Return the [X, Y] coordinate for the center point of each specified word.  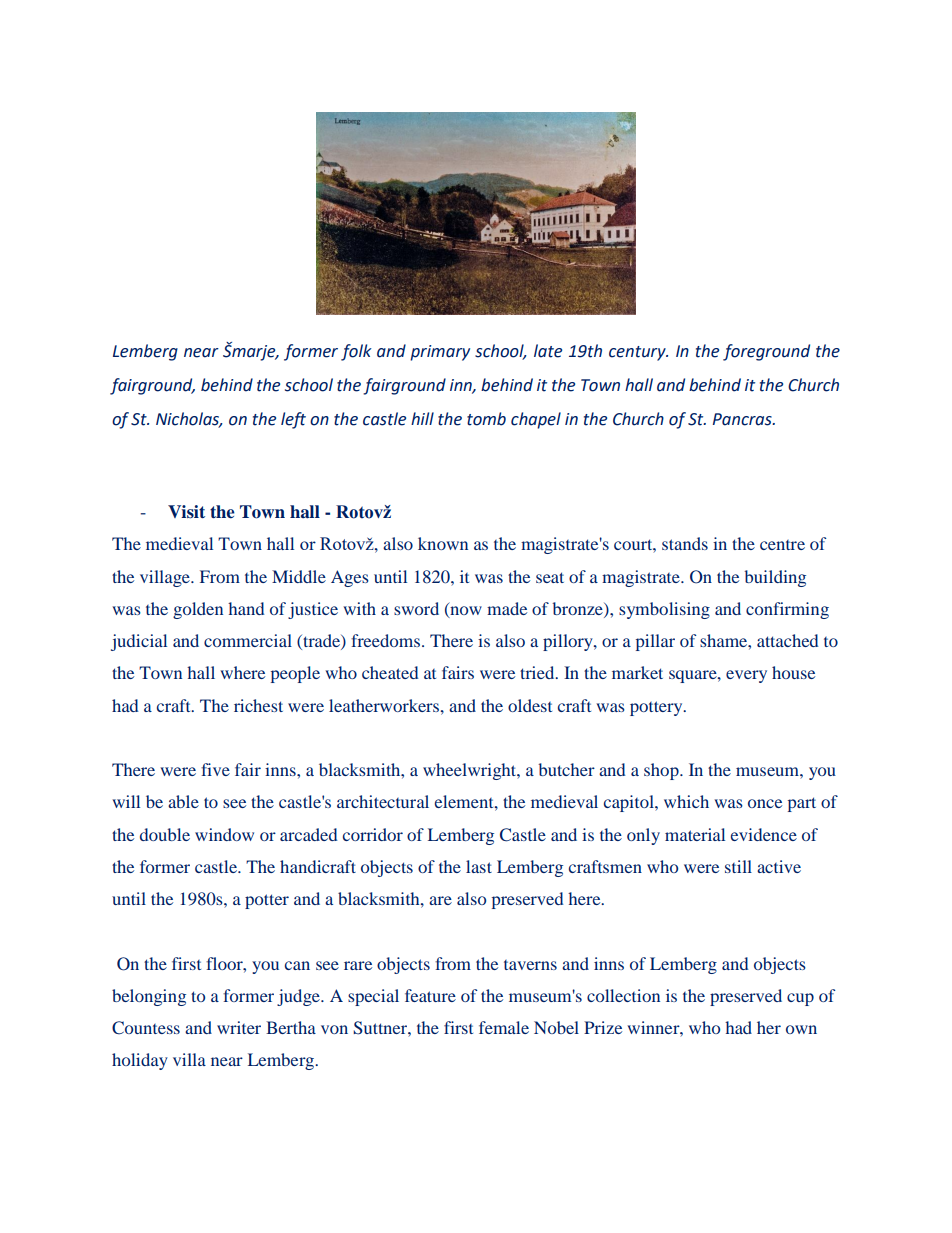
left [293, 420]
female [504, 1027]
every [746, 676]
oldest [530, 705]
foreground [766, 352]
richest [258, 705]
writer [239, 1027]
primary [440, 353]
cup [800, 999]
